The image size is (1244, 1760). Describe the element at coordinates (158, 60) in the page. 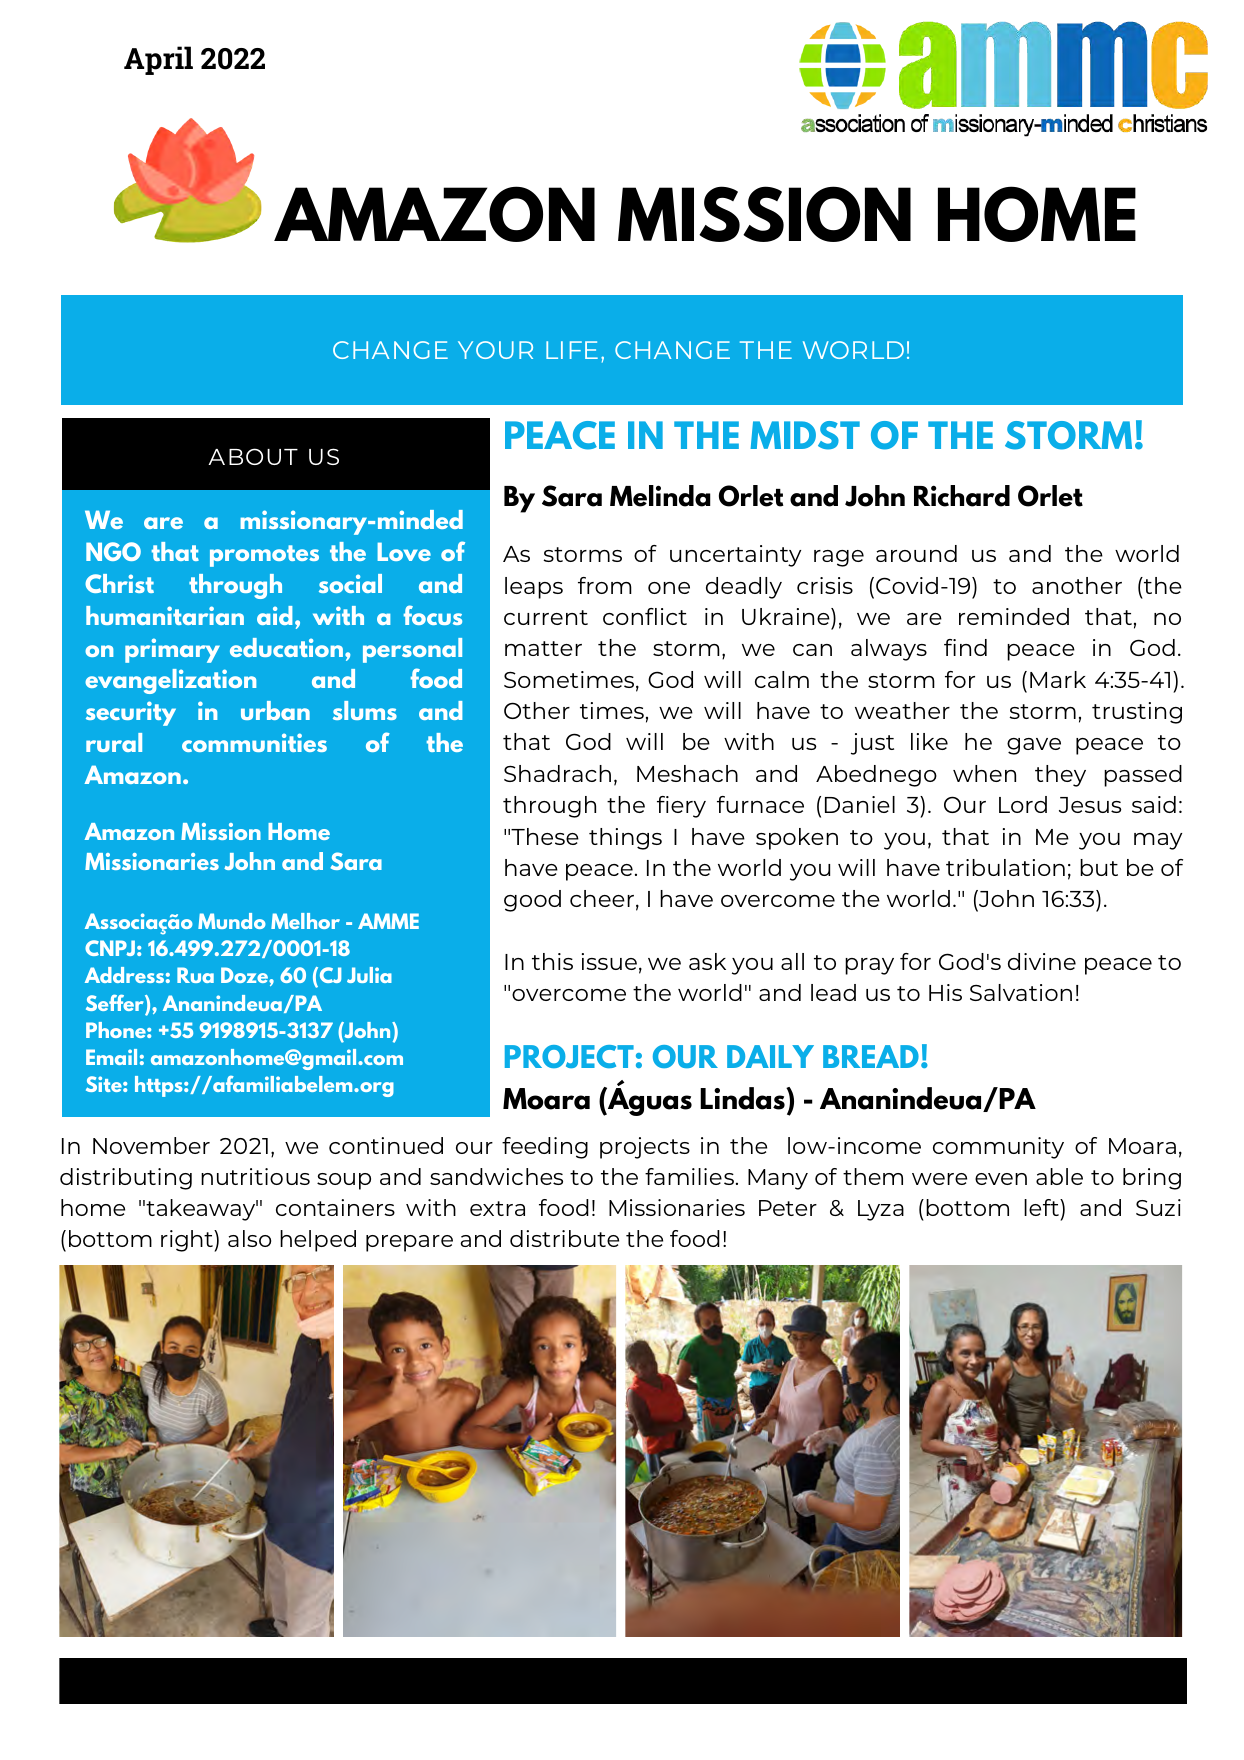

I see `April` at that location.
